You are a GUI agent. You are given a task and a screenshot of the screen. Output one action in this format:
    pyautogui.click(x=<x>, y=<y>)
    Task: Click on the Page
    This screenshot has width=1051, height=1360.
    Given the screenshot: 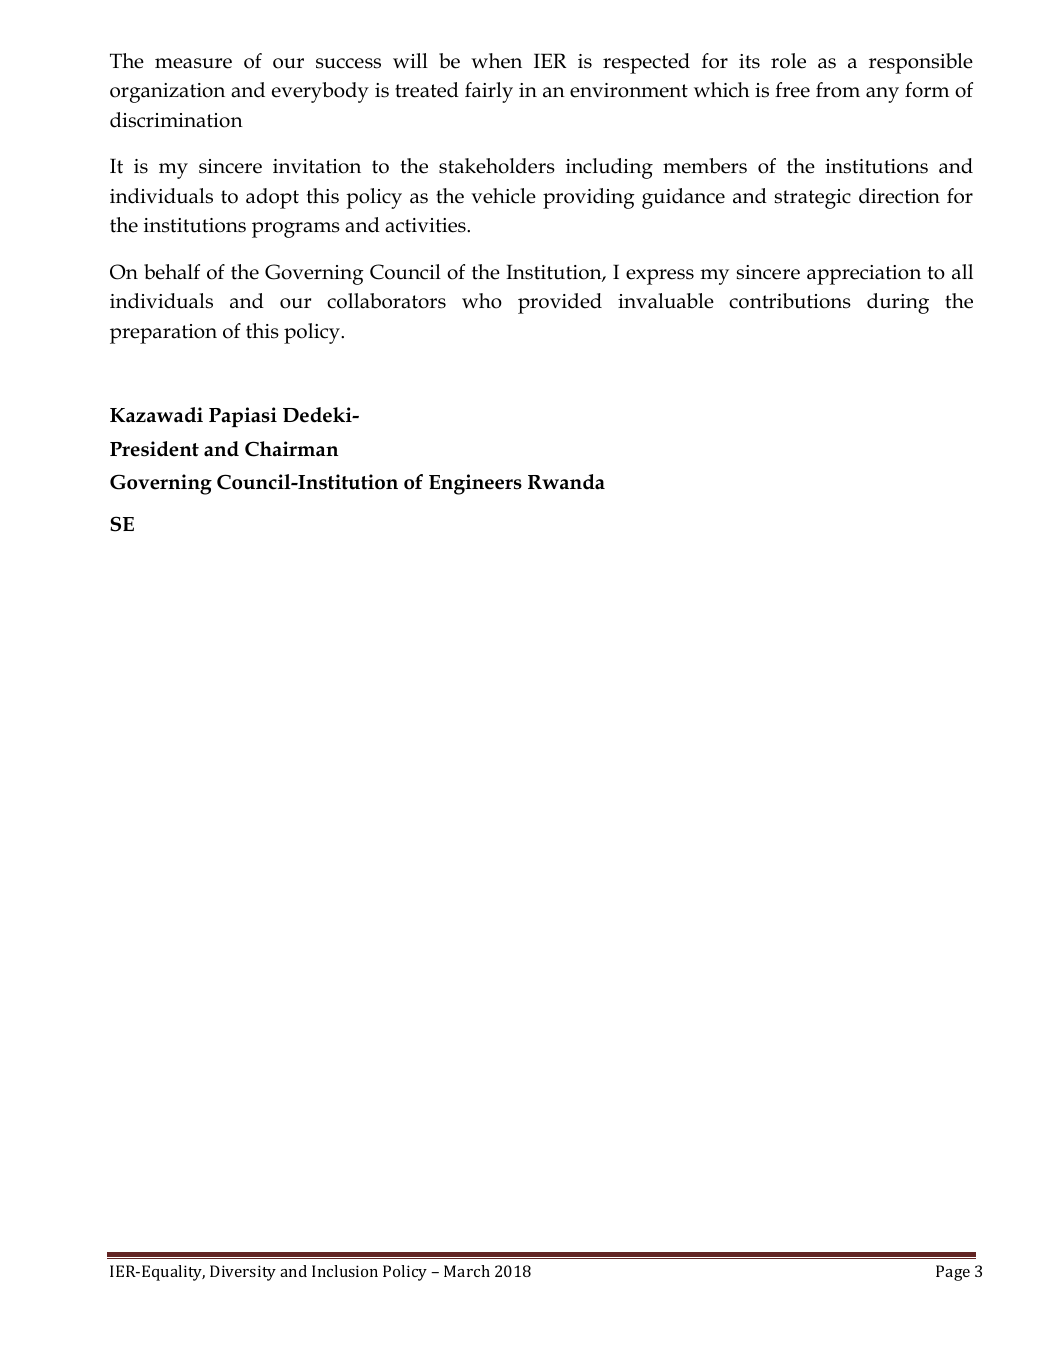 What is the action you would take?
    pyautogui.click(x=953, y=1273)
